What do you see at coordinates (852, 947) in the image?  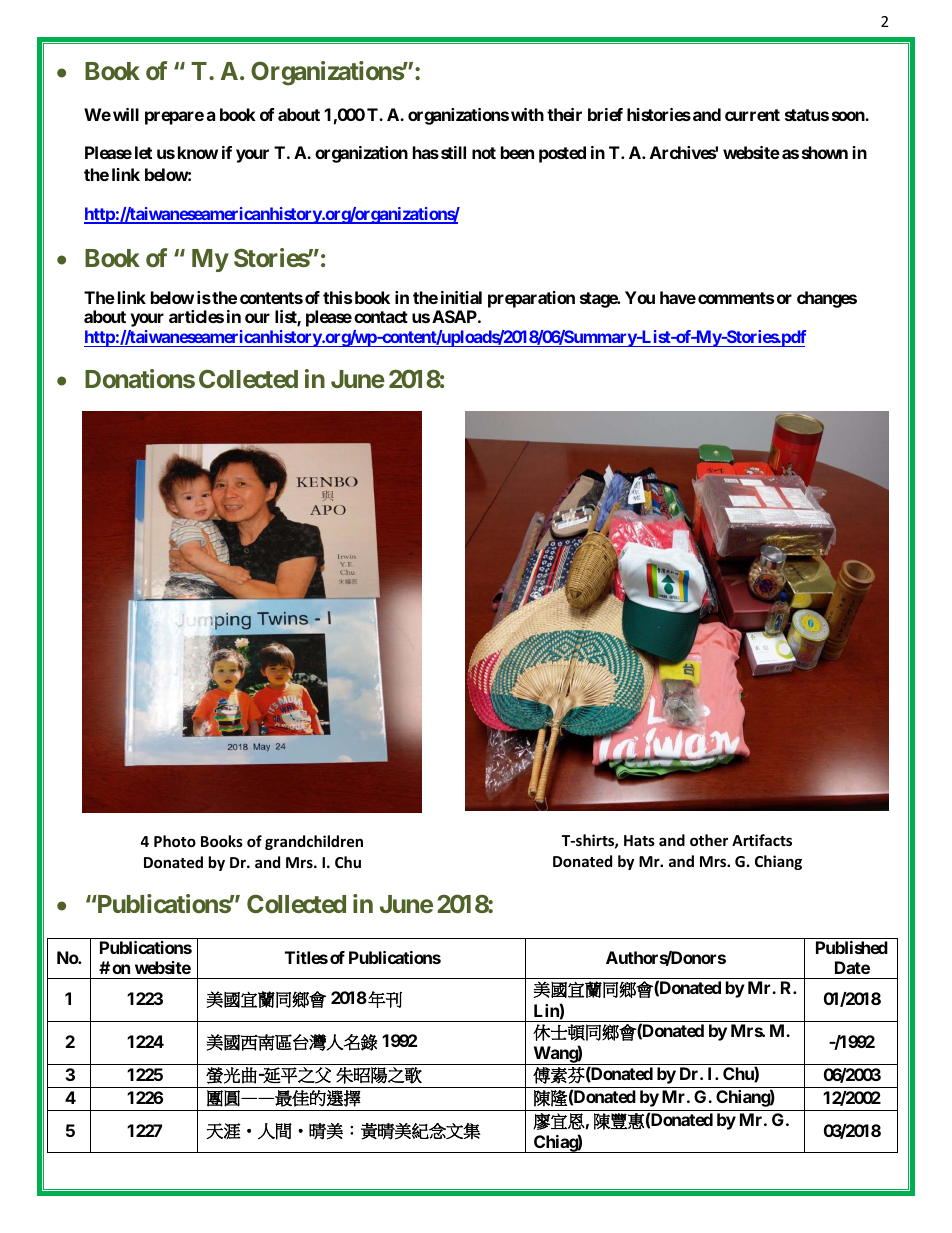 I see `Published` at bounding box center [852, 947].
